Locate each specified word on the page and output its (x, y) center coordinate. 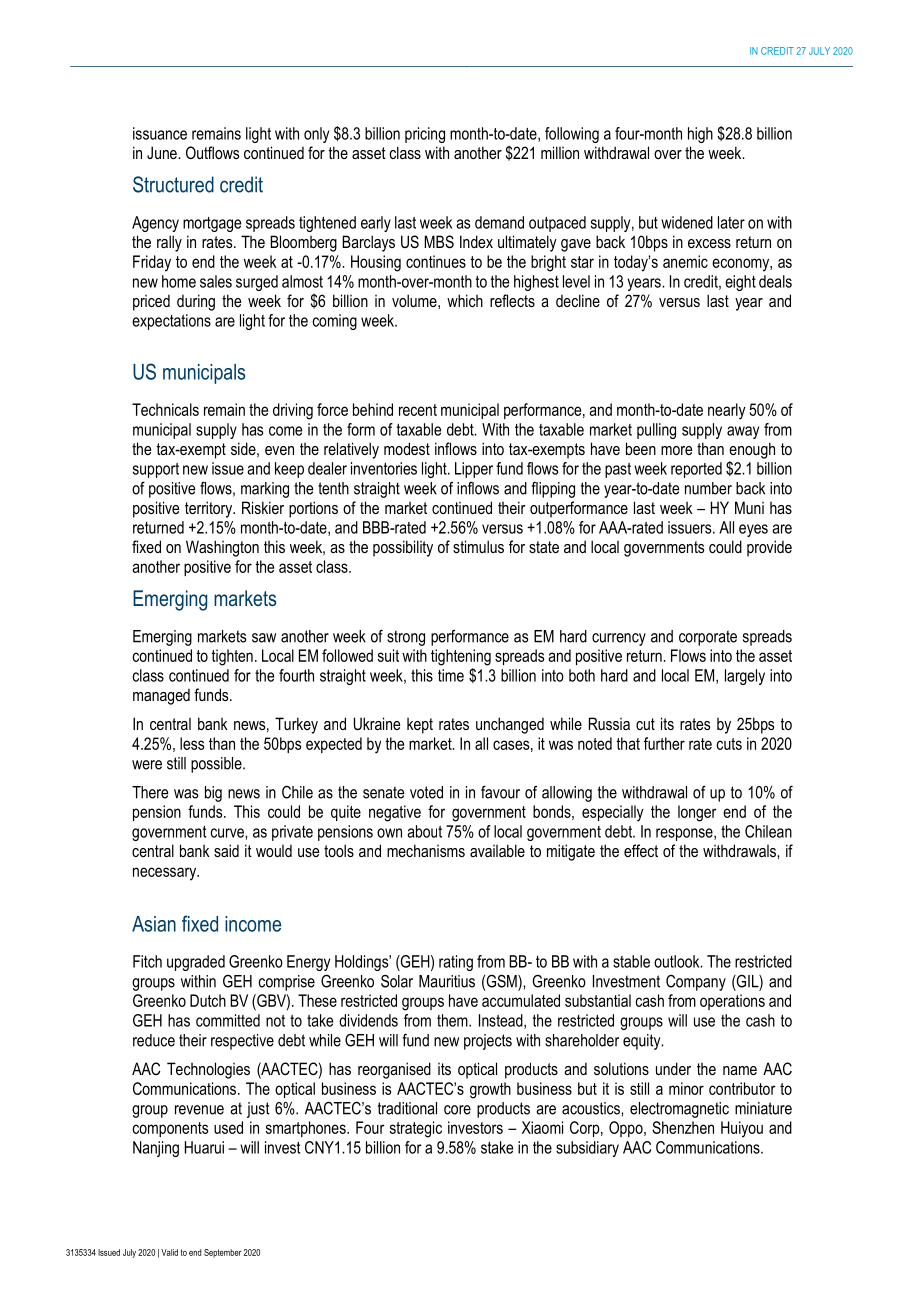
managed (161, 696)
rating (456, 963)
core (457, 1110)
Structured (173, 184)
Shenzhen (683, 1127)
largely (745, 677)
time (451, 675)
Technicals (165, 409)
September (223, 1253)
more (676, 450)
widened (687, 222)
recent (418, 410)
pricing (425, 135)
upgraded (196, 963)
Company (696, 983)
